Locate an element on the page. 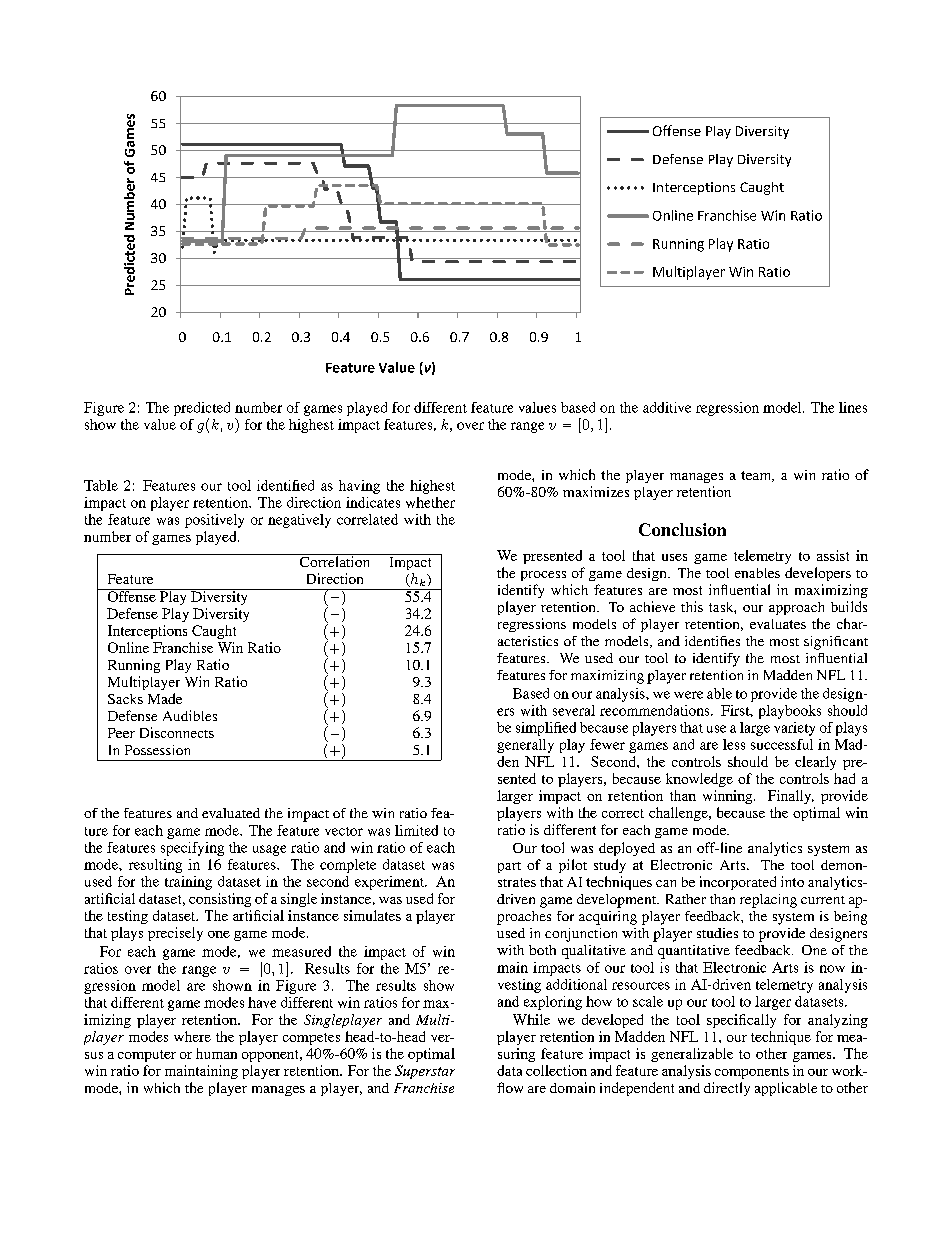 The image size is (952, 1233). identified is located at coordinates (285, 485).
